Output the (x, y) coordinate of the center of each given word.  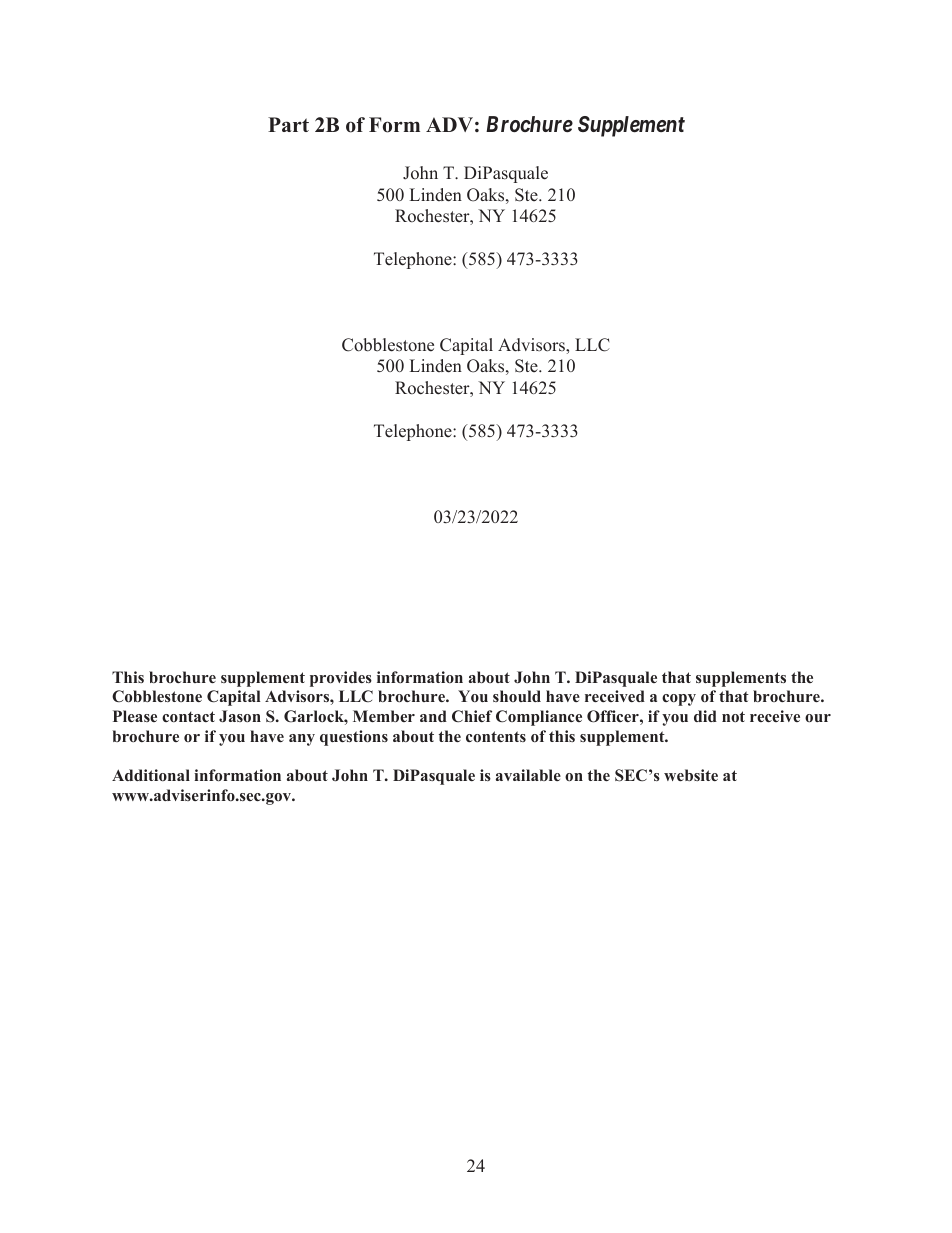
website (691, 775)
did (705, 716)
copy (679, 700)
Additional (151, 775)
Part (288, 124)
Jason (240, 716)
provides (341, 679)
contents (496, 736)
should (517, 696)
